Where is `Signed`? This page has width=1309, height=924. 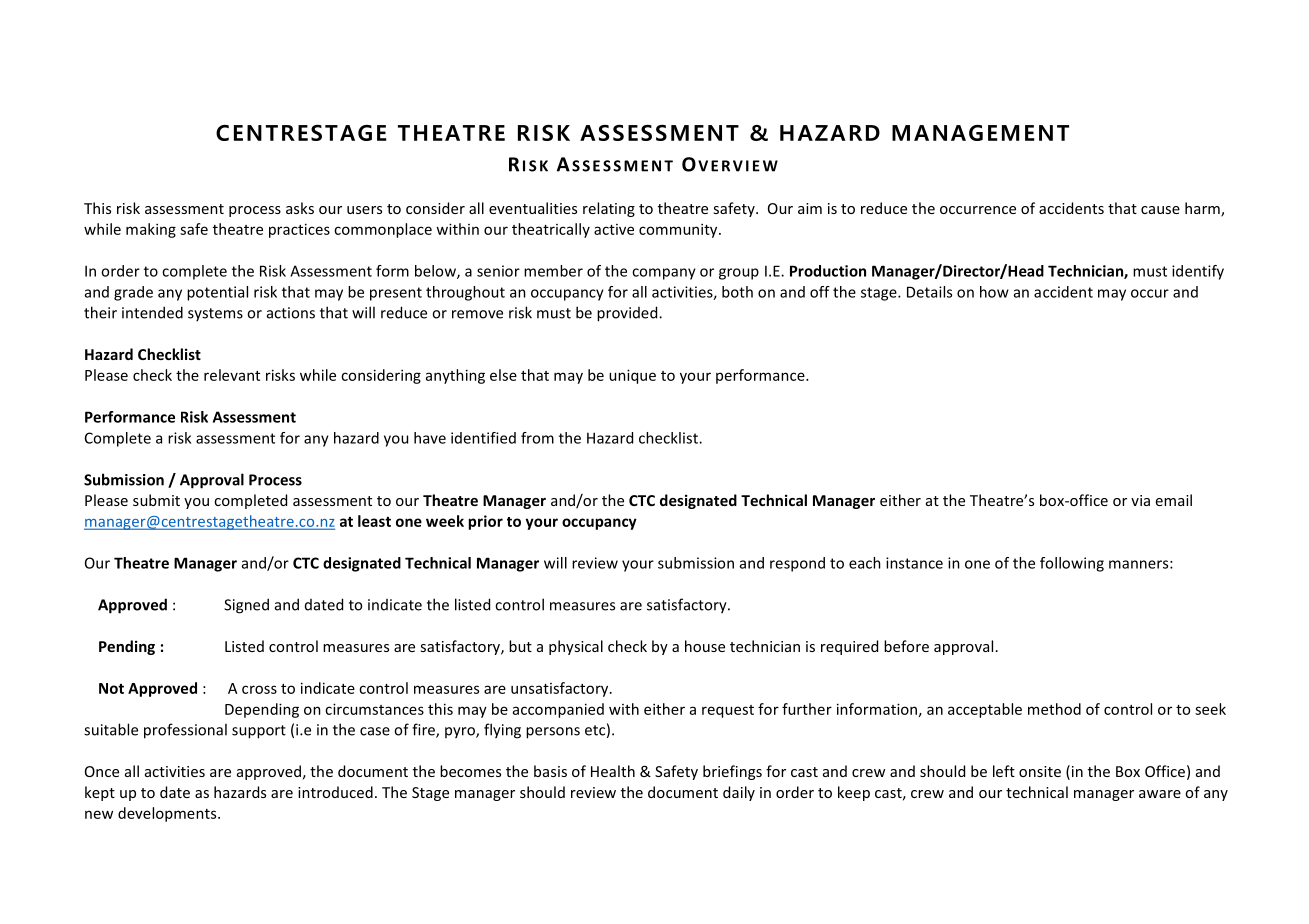 Signed is located at coordinates (246, 606).
